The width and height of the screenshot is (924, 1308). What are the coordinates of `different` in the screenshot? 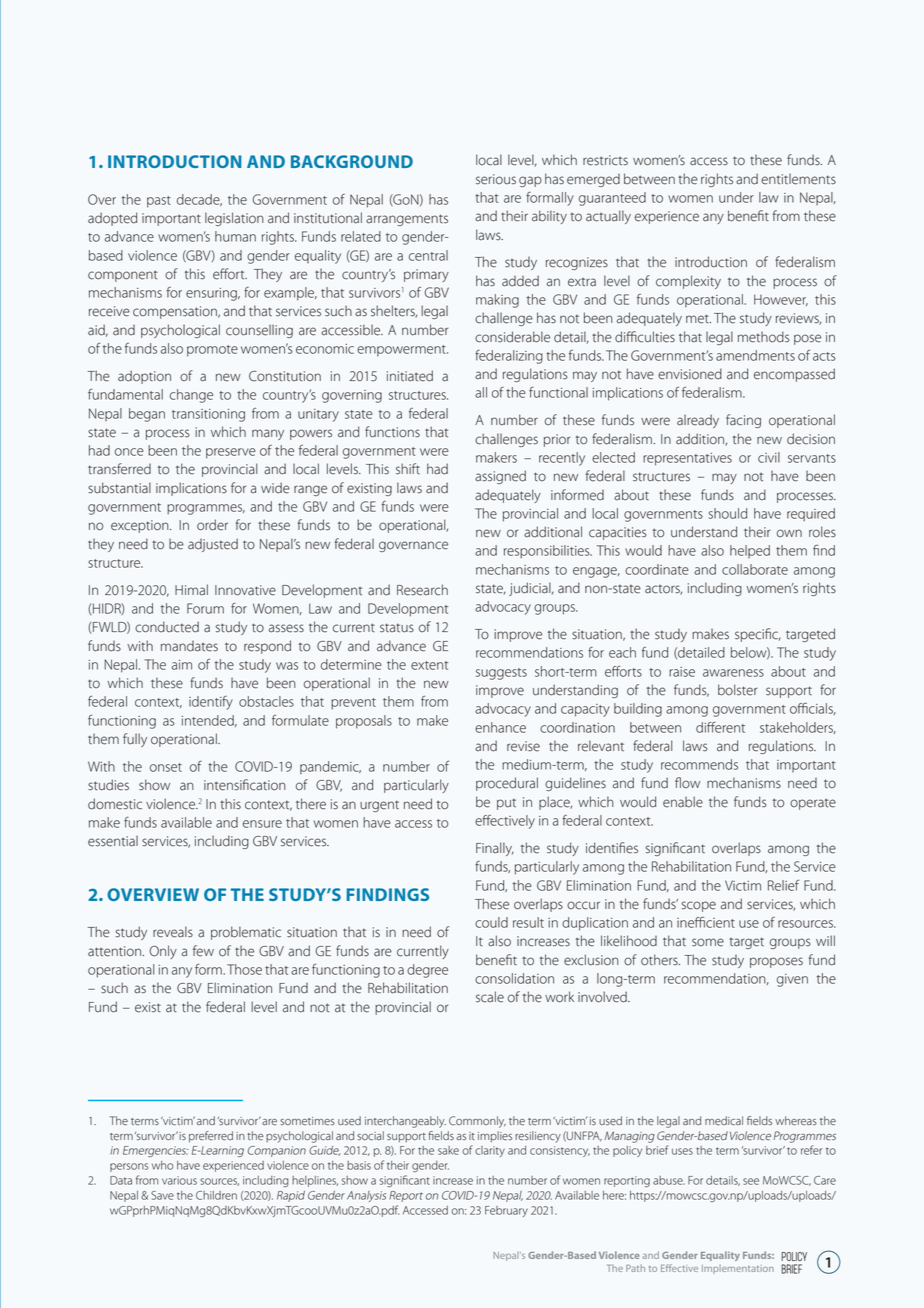 It's located at (720, 727).
